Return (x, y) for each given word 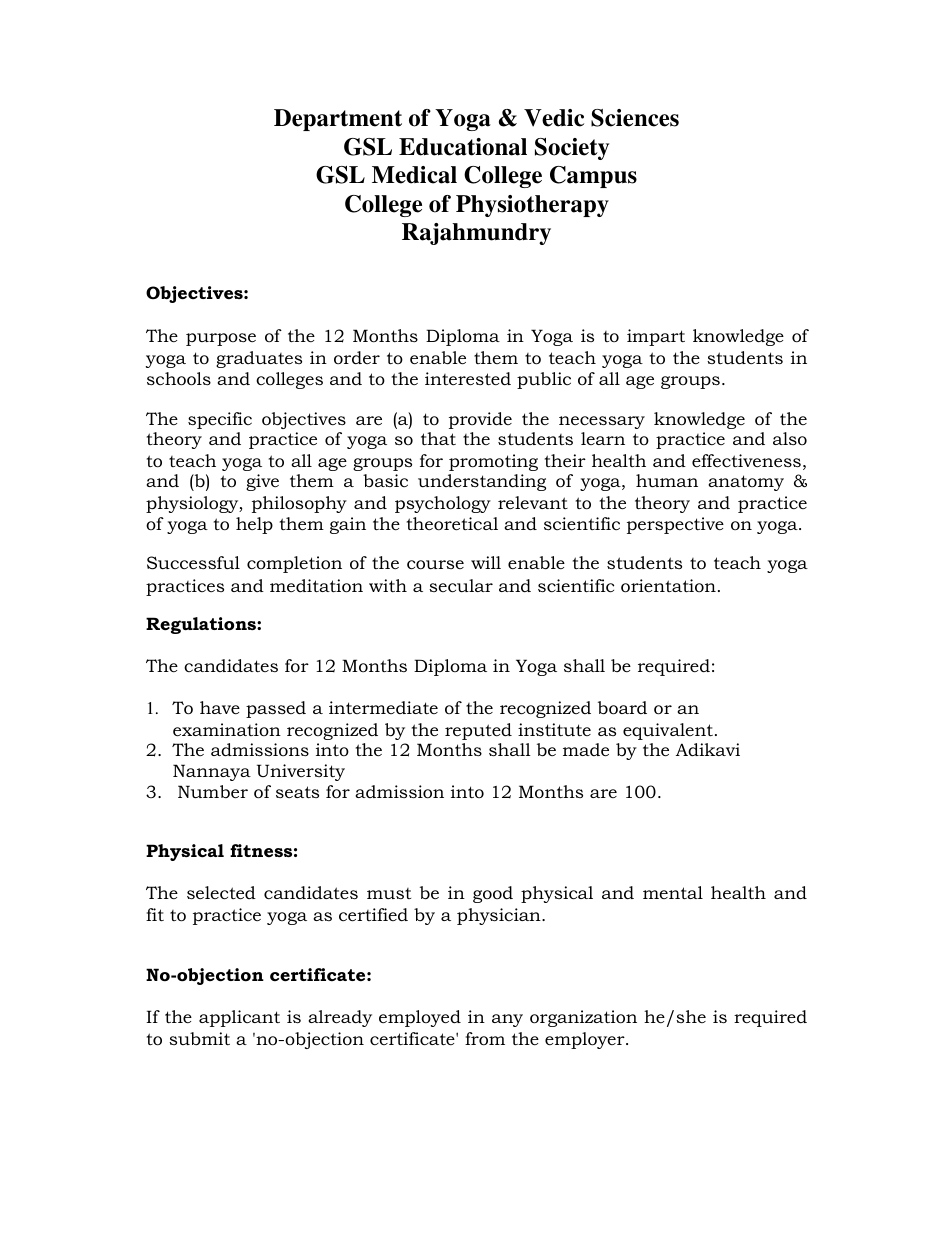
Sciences (635, 118)
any (507, 1020)
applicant (239, 1018)
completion (294, 564)
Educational (463, 147)
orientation (668, 586)
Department (338, 120)
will (486, 562)
